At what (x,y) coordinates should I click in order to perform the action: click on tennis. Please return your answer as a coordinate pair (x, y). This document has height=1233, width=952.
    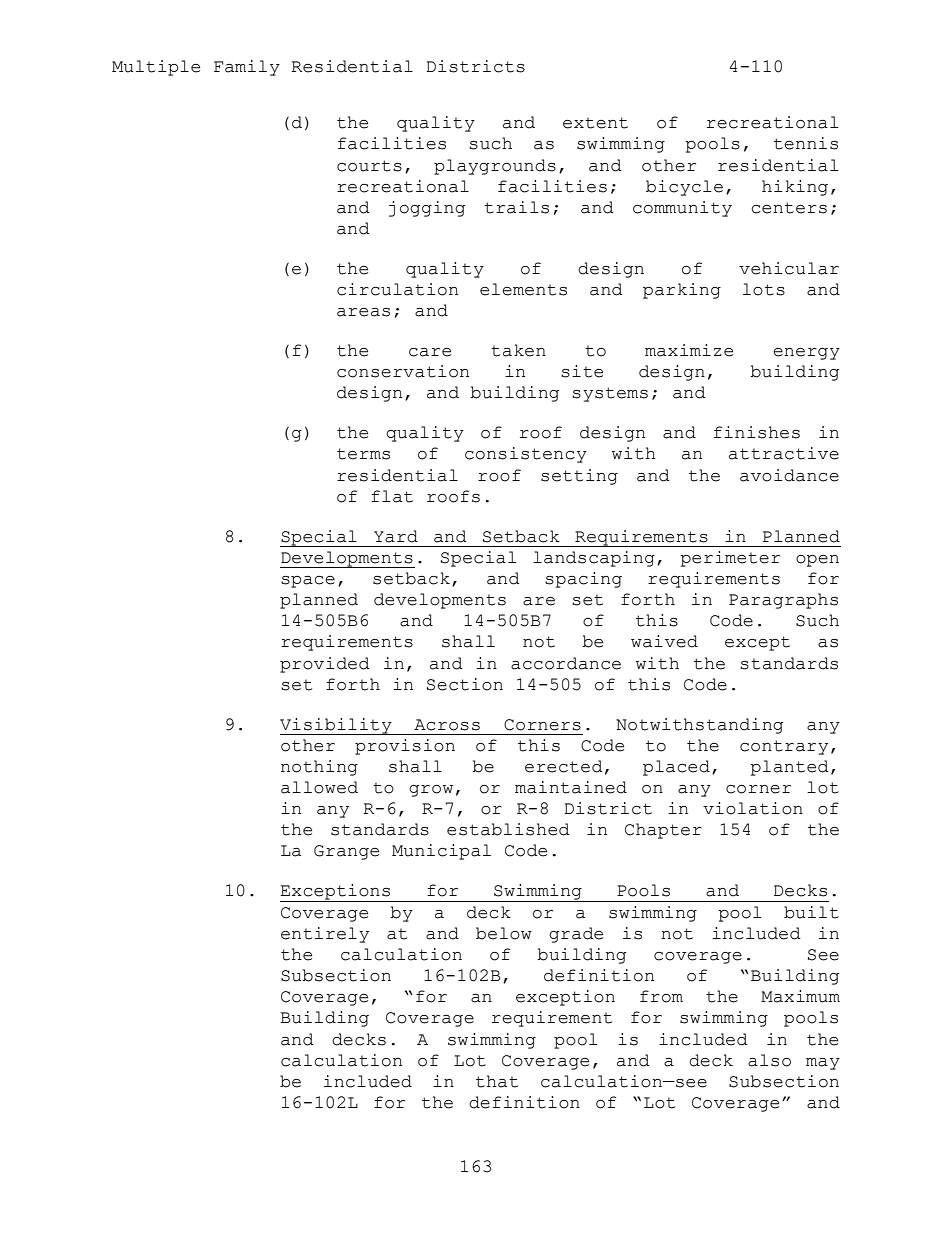
    Looking at the image, I should click on (806, 143).
